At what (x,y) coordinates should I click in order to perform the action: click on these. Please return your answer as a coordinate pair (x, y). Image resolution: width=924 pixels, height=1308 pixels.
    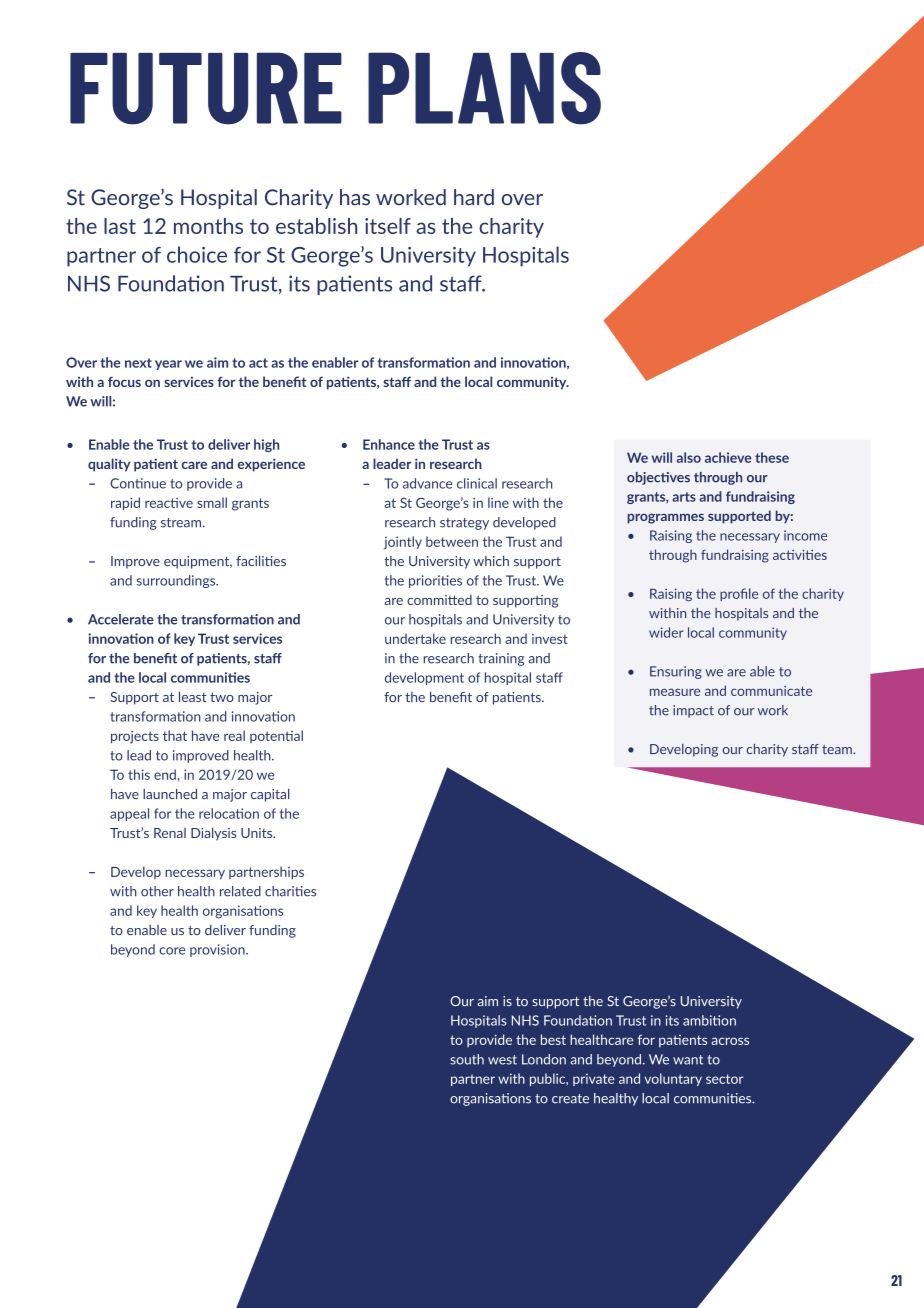
    Looking at the image, I should click on (772, 457).
